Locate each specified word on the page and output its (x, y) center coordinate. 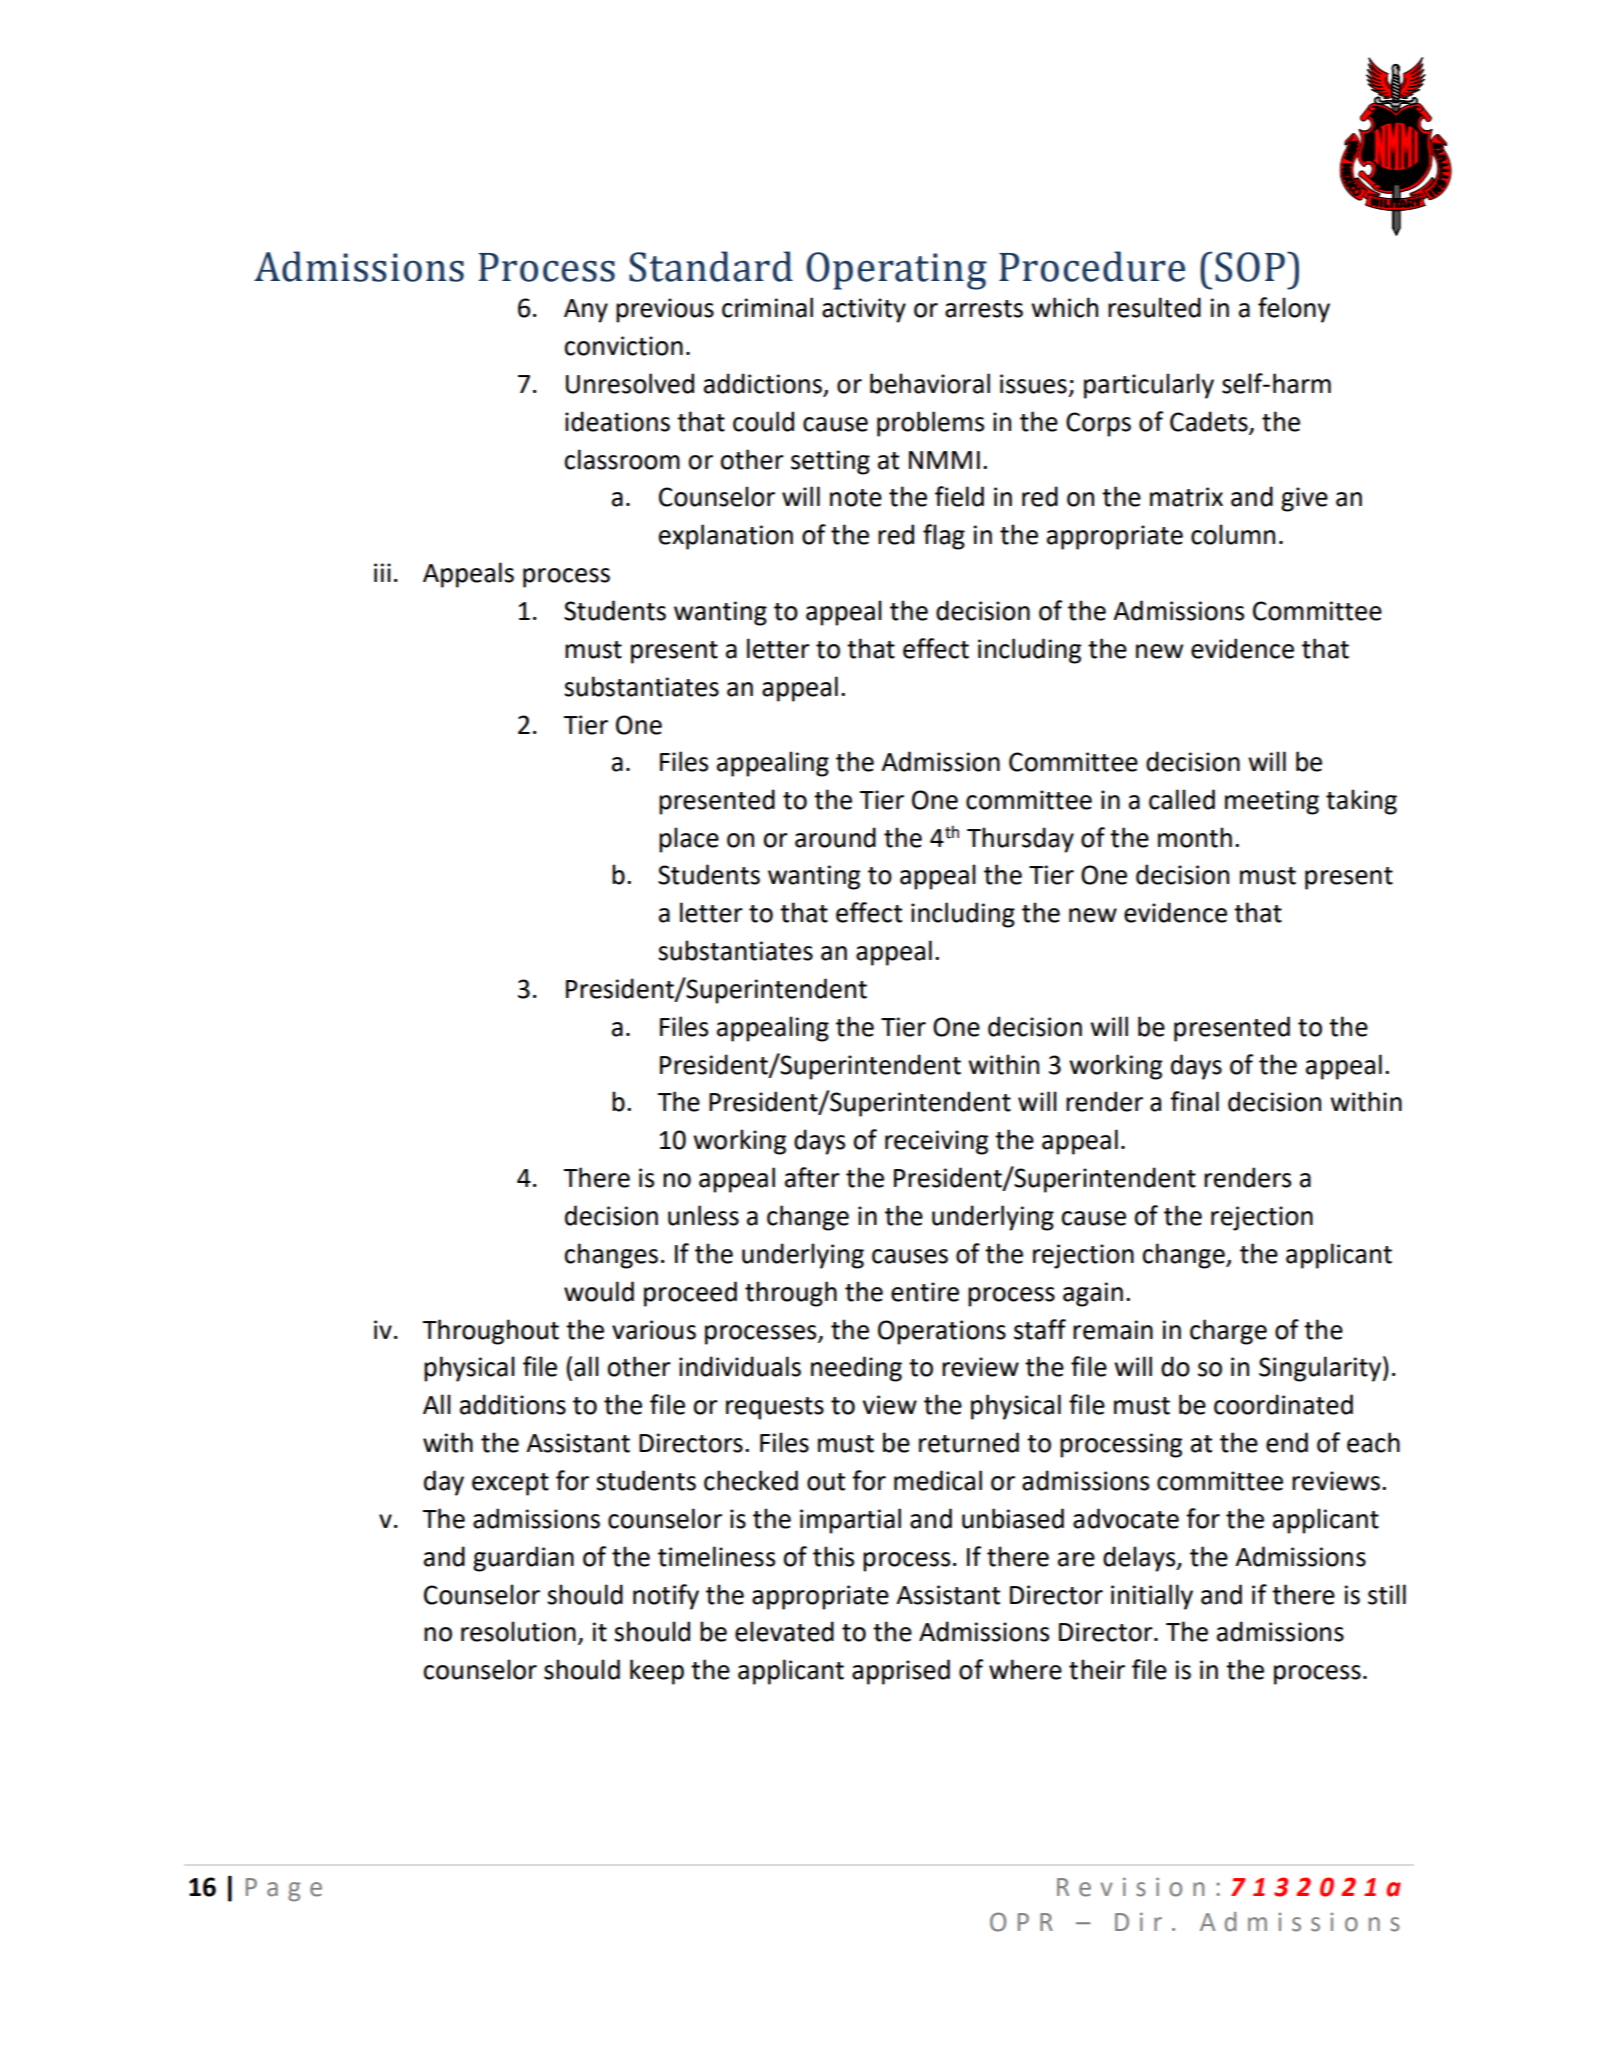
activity (864, 310)
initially (1152, 1597)
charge (1228, 1332)
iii (382, 572)
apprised (901, 1672)
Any (586, 311)
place (689, 840)
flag (944, 537)
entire (925, 1292)
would (599, 1291)
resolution (518, 1631)
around (835, 837)
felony (1294, 310)
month (1195, 837)
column (1233, 534)
